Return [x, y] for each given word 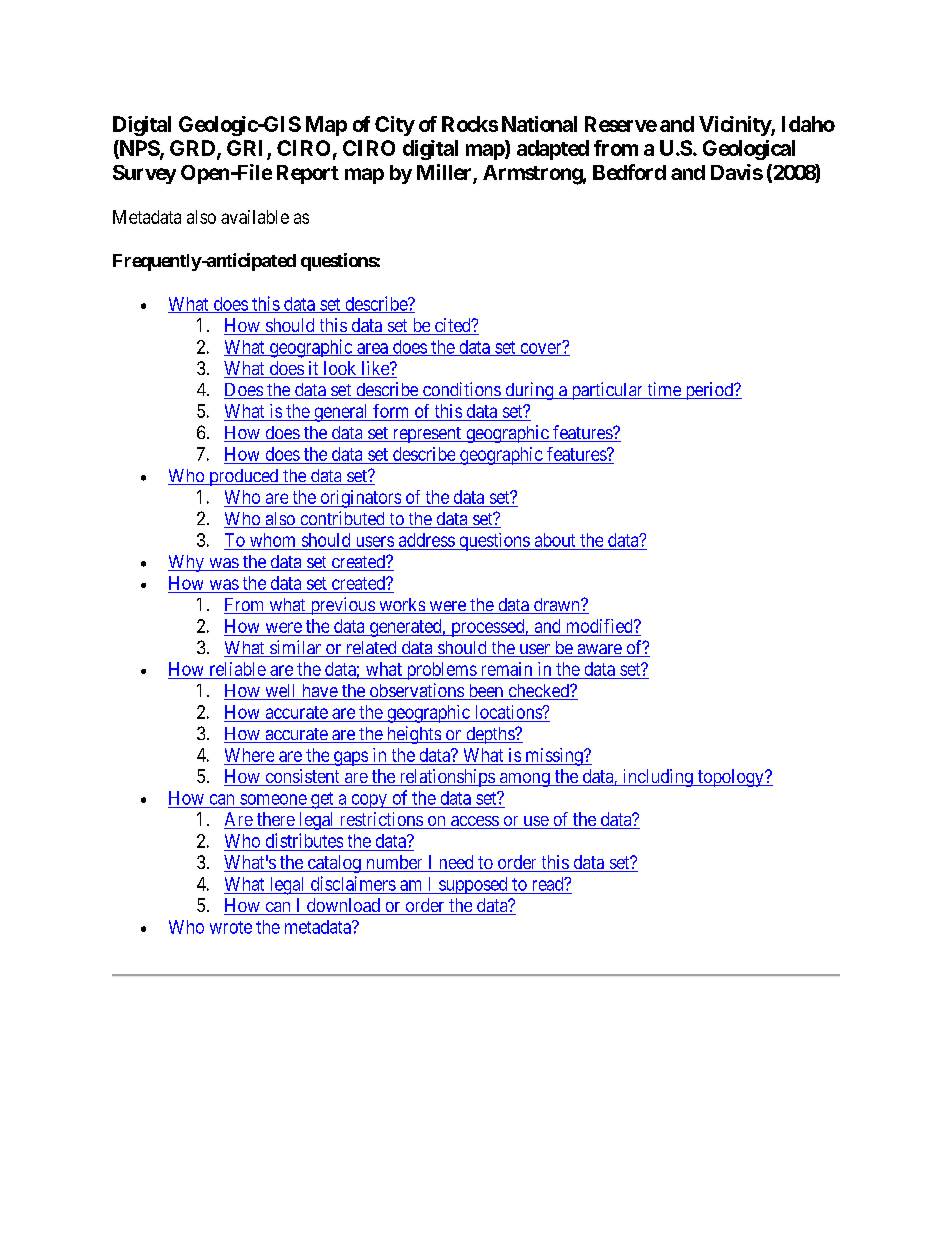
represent [426, 435]
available [255, 217]
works [401, 606]
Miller [445, 173]
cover [541, 349]
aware [599, 650]
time [664, 390]
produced [244, 477]
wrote [231, 927]
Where [249, 755]
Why [187, 563]
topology [730, 778]
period [709, 391]
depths [490, 735]
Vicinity [735, 126]
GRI [247, 149]
